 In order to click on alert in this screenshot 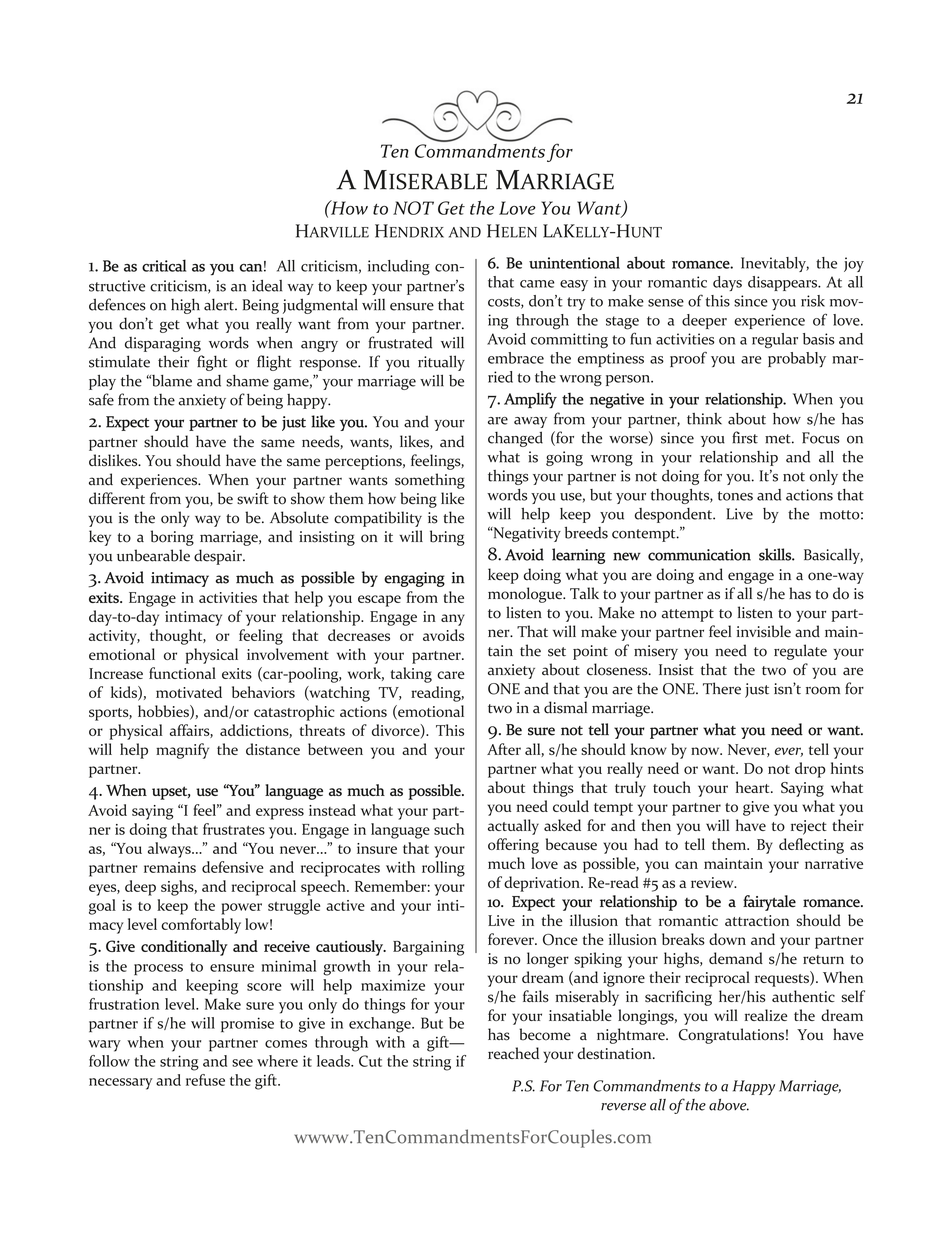, I will do `click(220, 304)`.
